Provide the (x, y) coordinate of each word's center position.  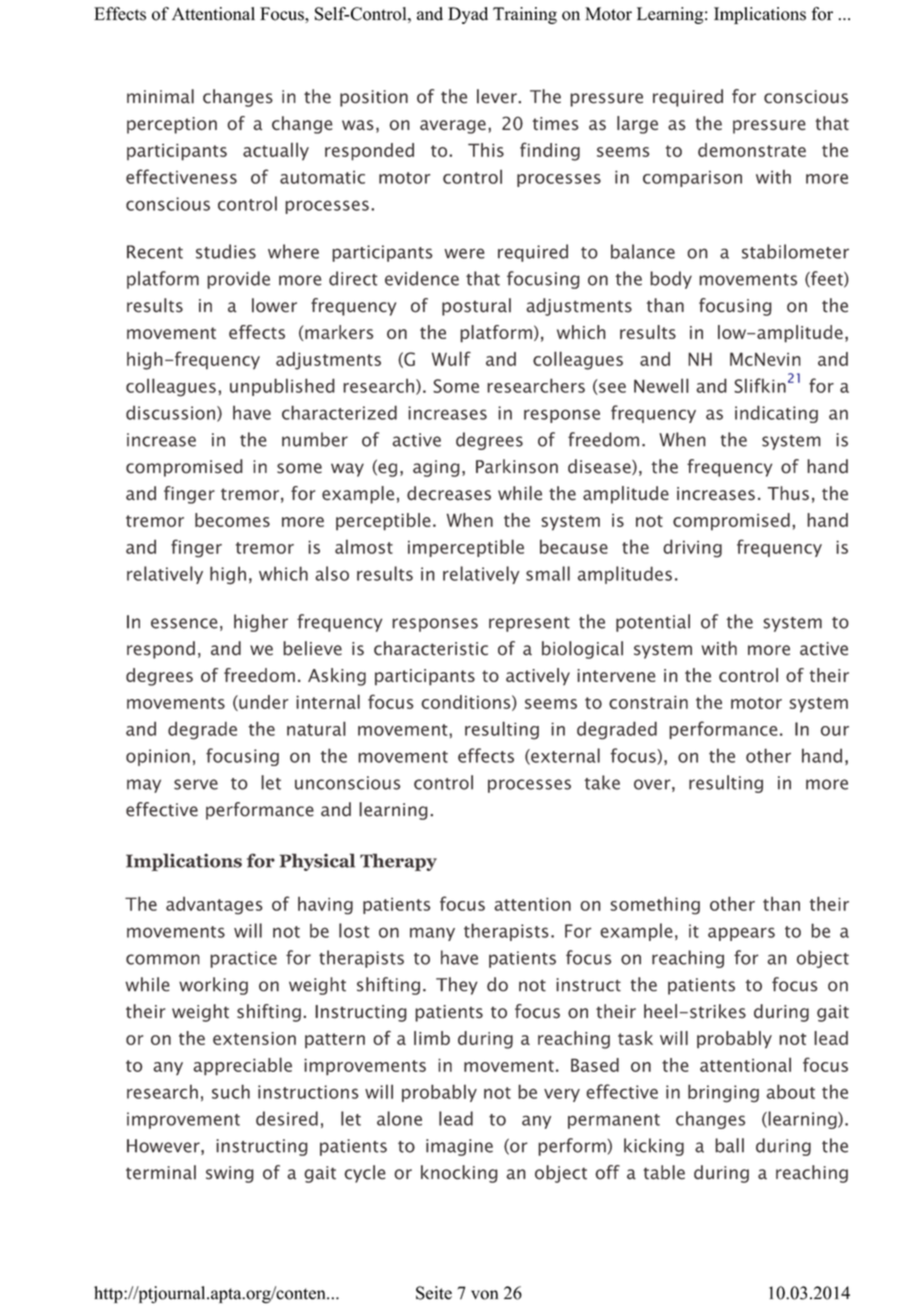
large (637, 125)
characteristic (431, 648)
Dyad (468, 15)
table (664, 1172)
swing (230, 1174)
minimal (160, 96)
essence (184, 623)
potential (653, 623)
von (484, 1295)
